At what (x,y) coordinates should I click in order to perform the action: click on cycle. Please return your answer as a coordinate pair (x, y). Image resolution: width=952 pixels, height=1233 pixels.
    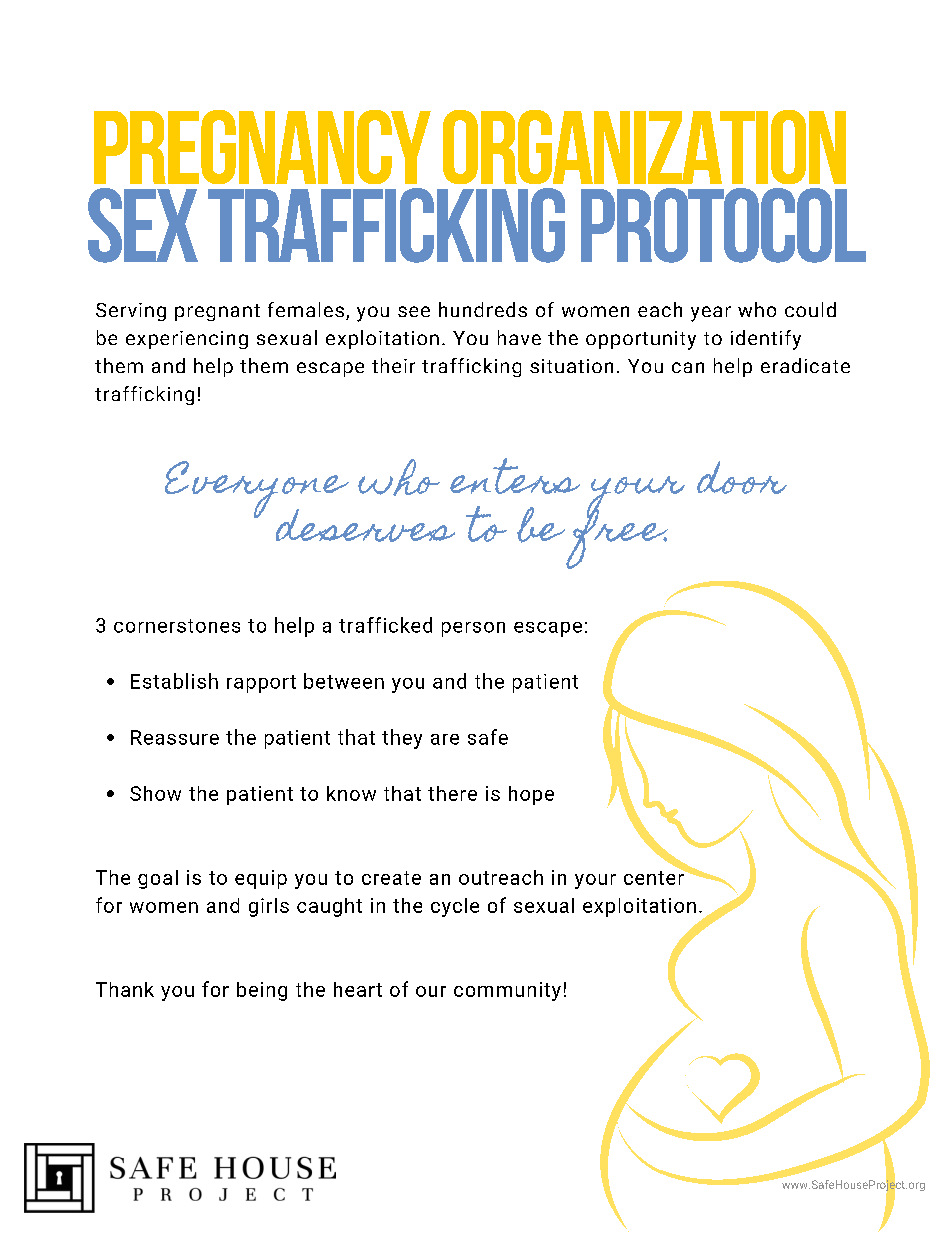
    Looking at the image, I should click on (455, 907).
